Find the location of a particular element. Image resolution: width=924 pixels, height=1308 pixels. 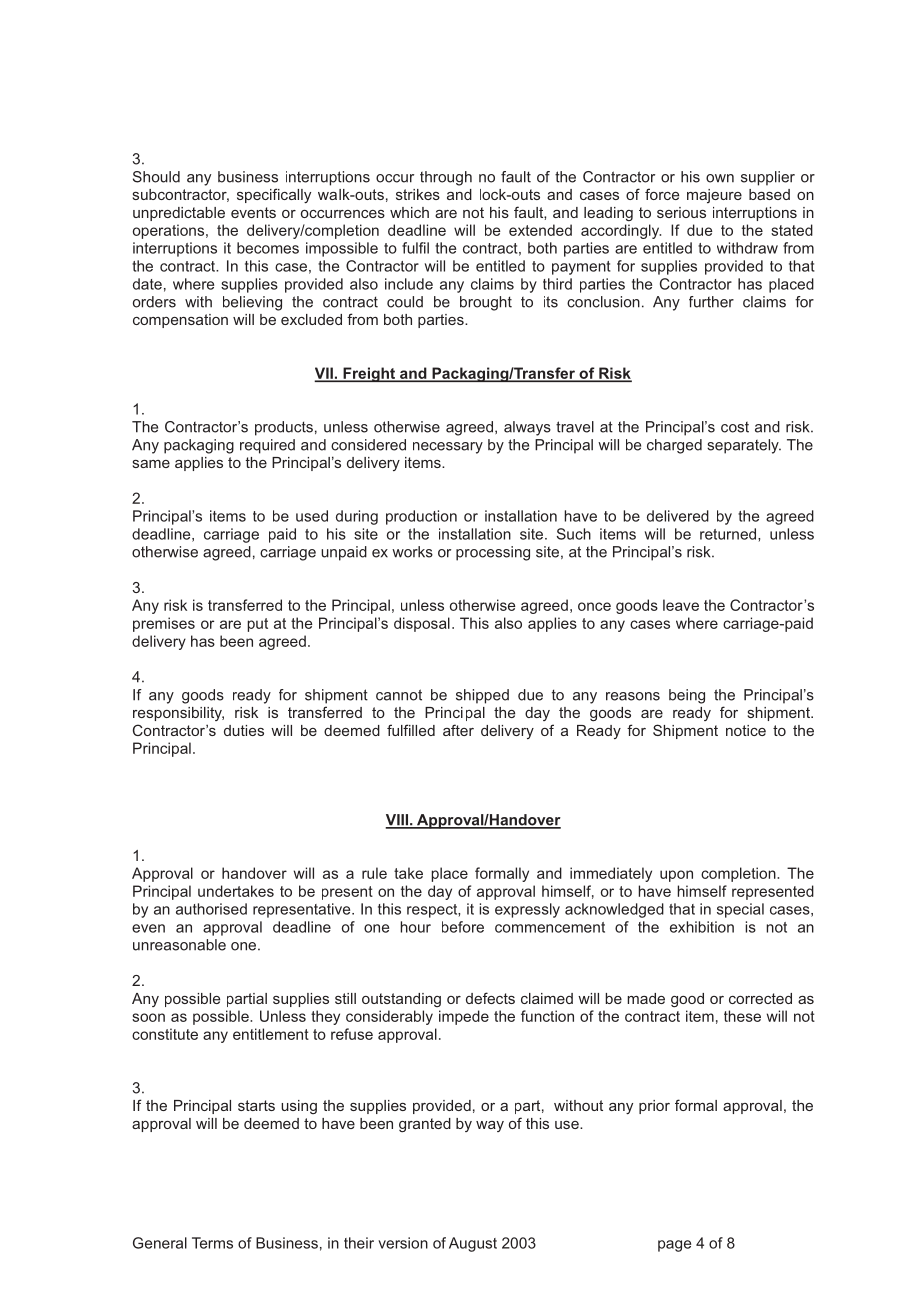

duties is located at coordinates (244, 730).
